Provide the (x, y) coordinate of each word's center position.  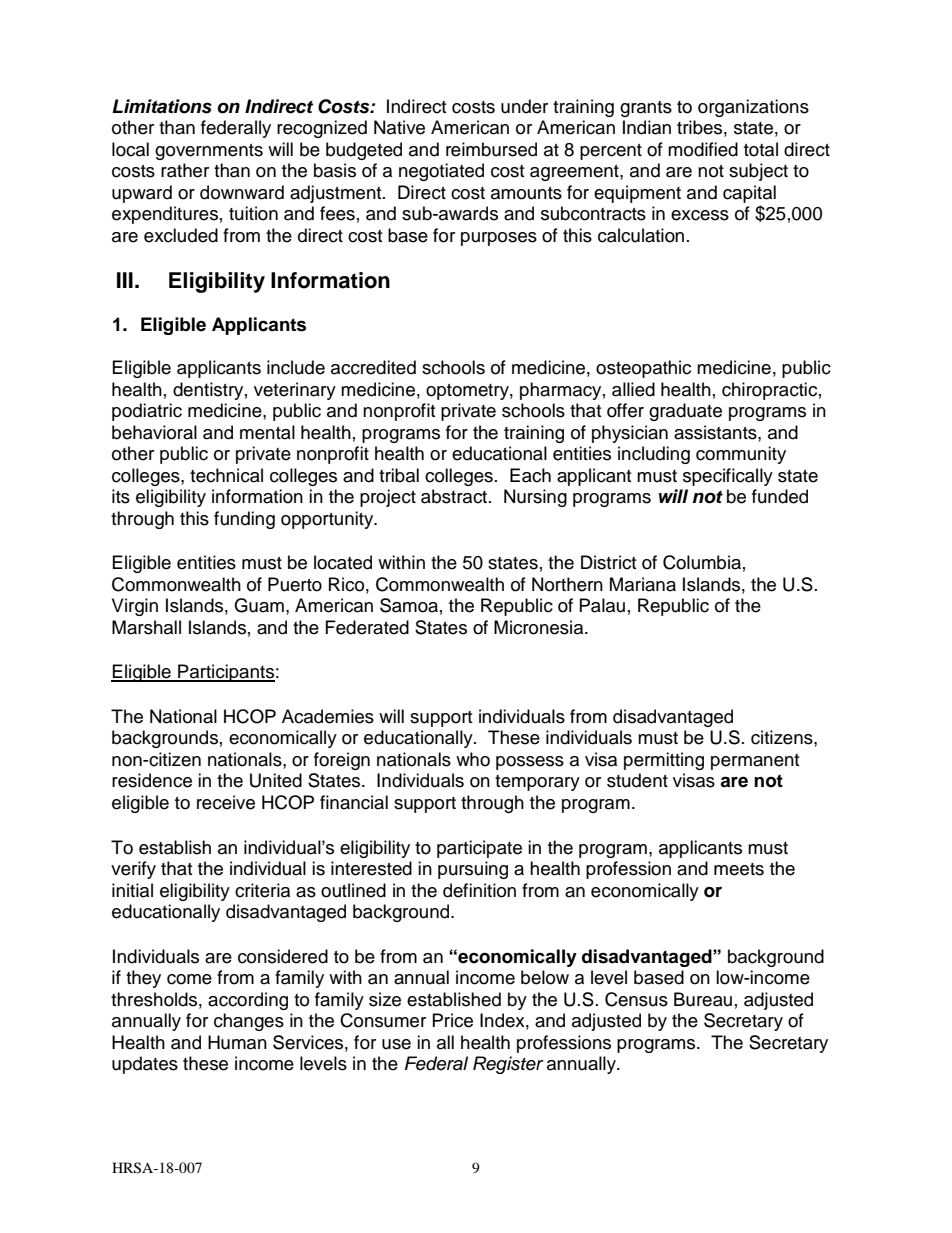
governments (209, 152)
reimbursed (491, 149)
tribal (399, 475)
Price (453, 1020)
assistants (716, 432)
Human (237, 1042)
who (473, 759)
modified (703, 149)
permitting (664, 761)
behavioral (154, 432)
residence (152, 780)
